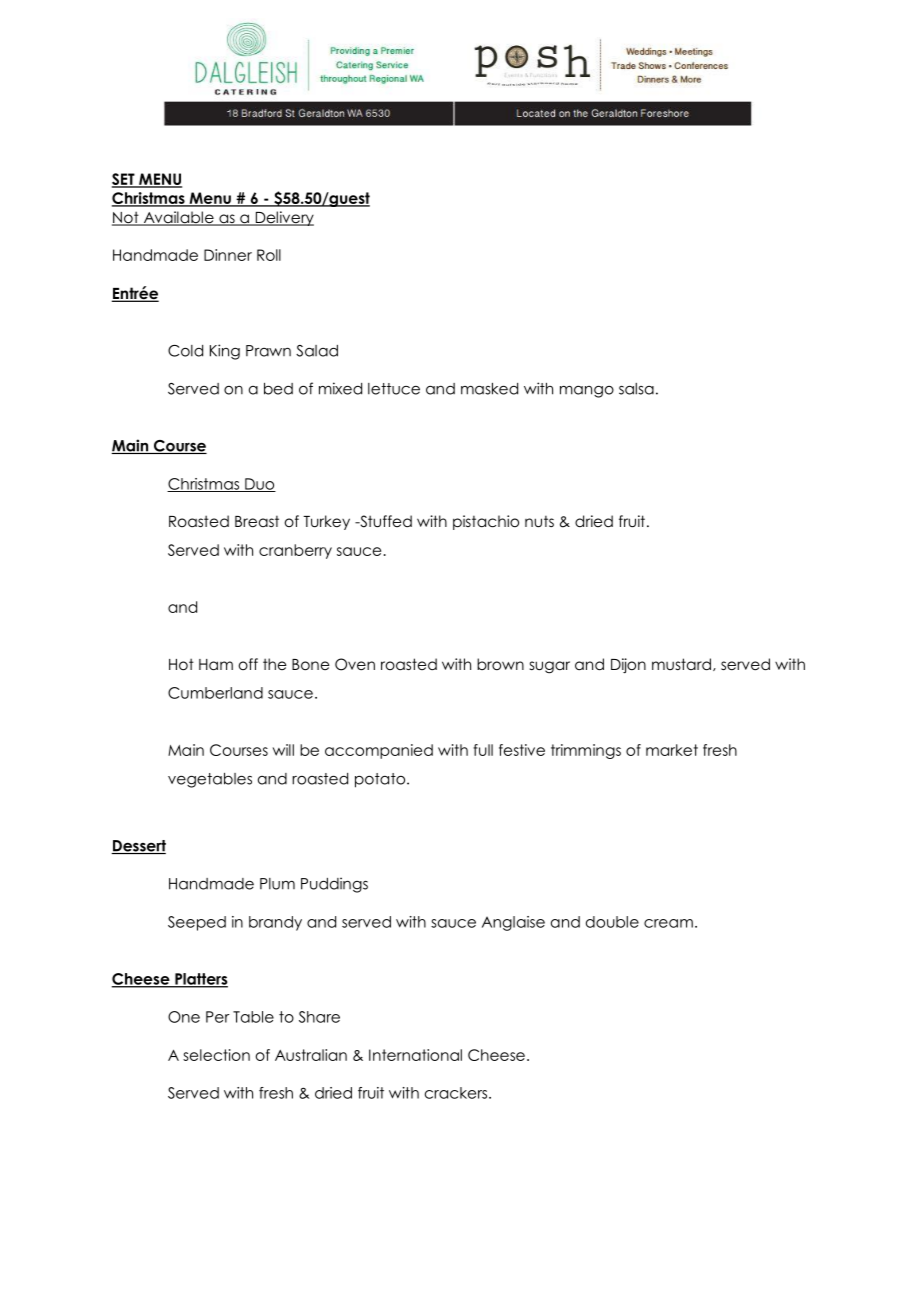 The image size is (924, 1307). What do you see at coordinates (178, 218) in the document?
I see `Available` at bounding box center [178, 218].
